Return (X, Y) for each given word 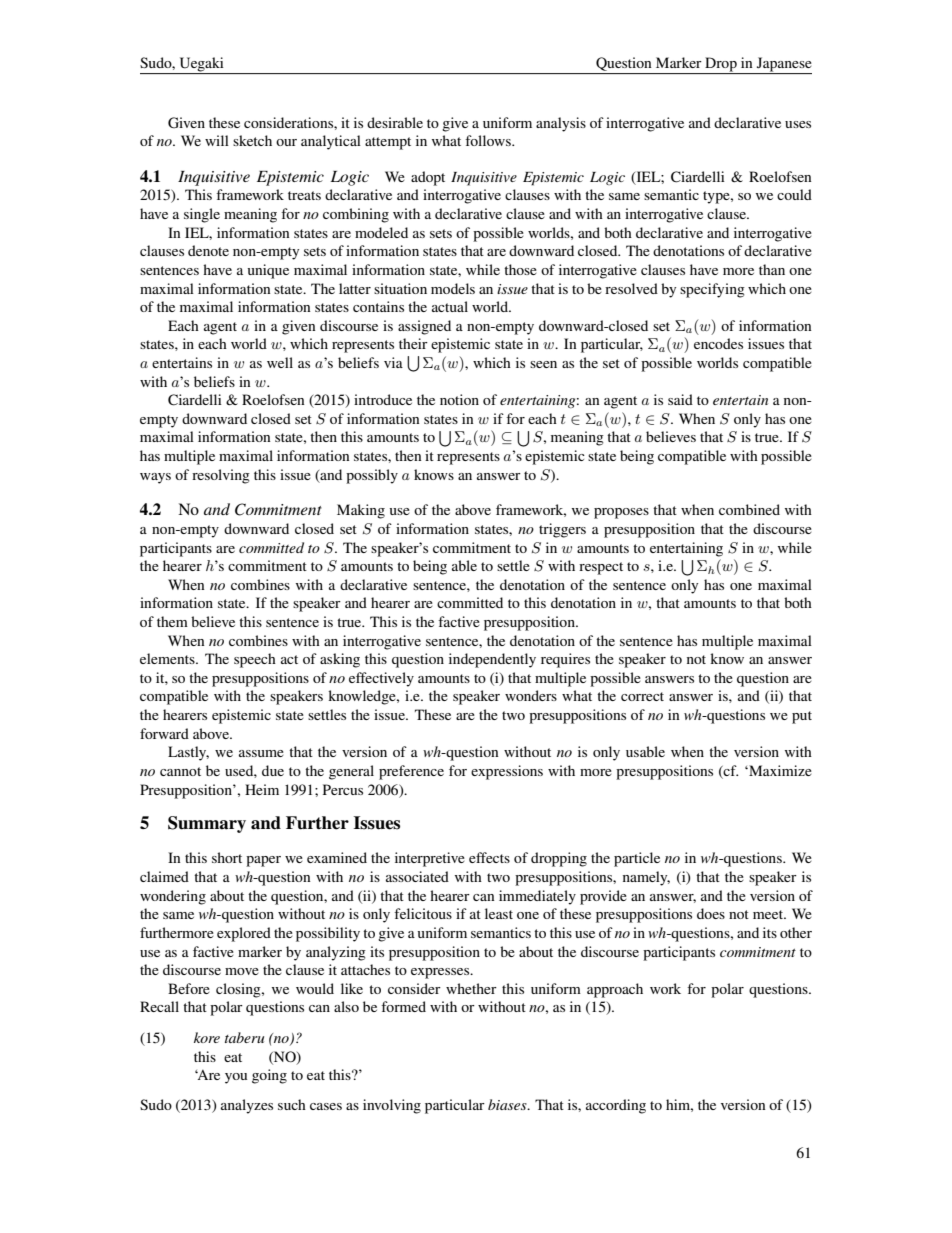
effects (489, 857)
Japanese (783, 65)
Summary (207, 824)
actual (450, 306)
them (172, 621)
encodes (718, 343)
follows (489, 140)
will (217, 140)
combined (749, 509)
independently (492, 660)
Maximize (779, 770)
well (280, 362)
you (236, 1078)
